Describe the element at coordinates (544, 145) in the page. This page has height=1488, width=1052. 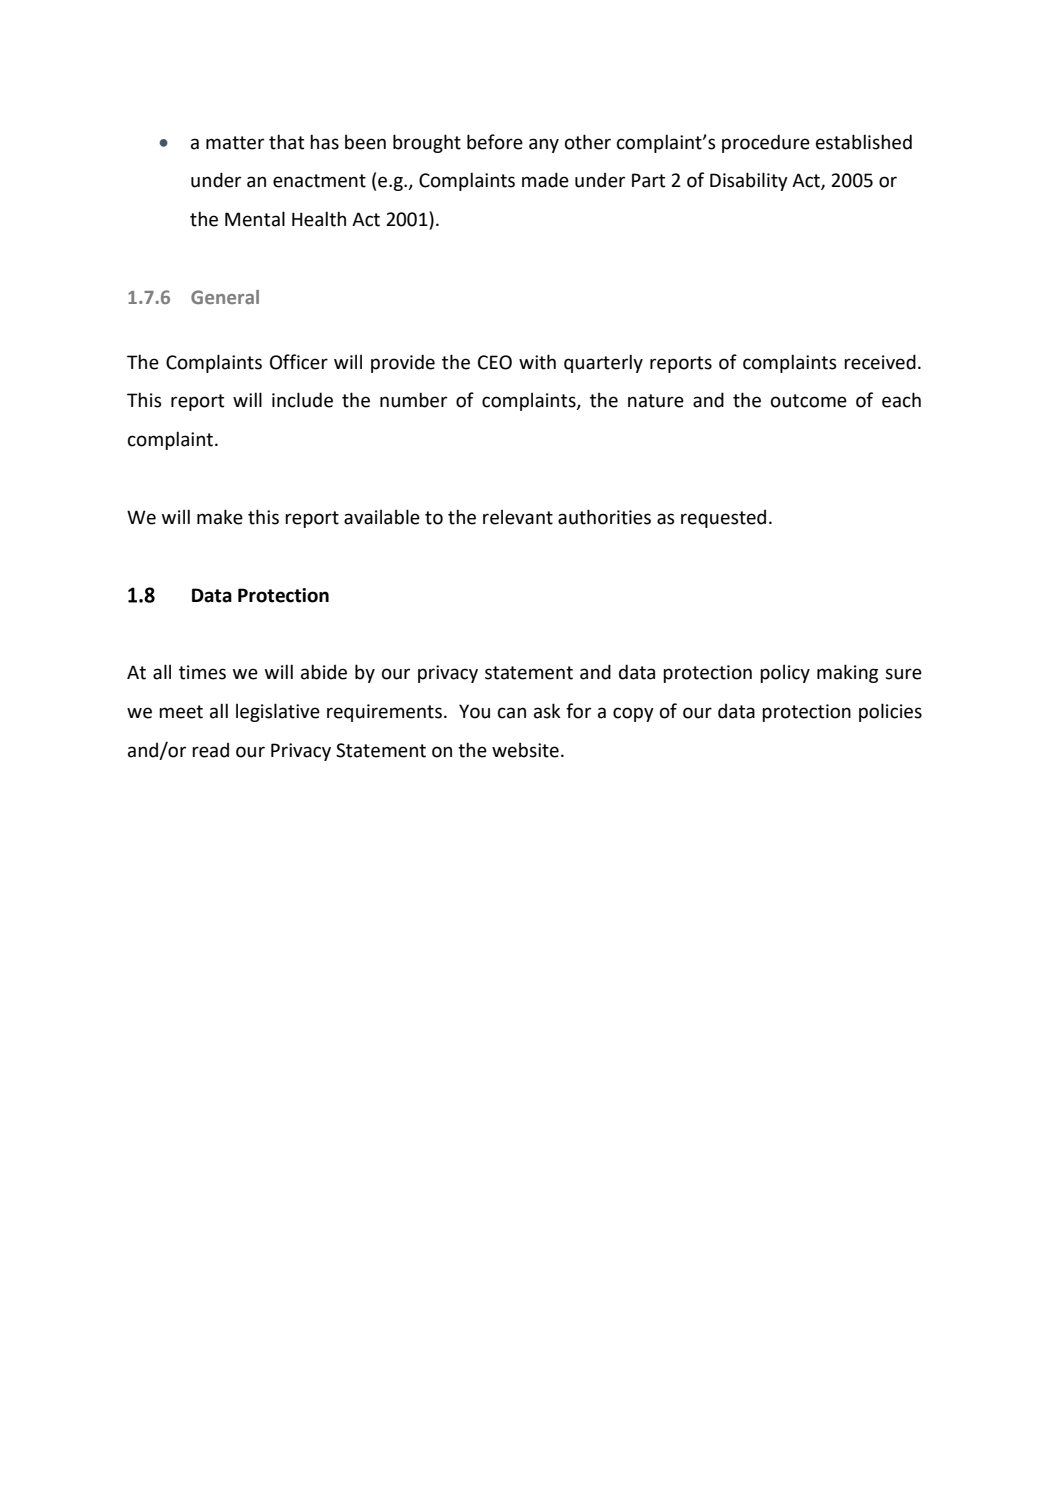
I see `any` at that location.
